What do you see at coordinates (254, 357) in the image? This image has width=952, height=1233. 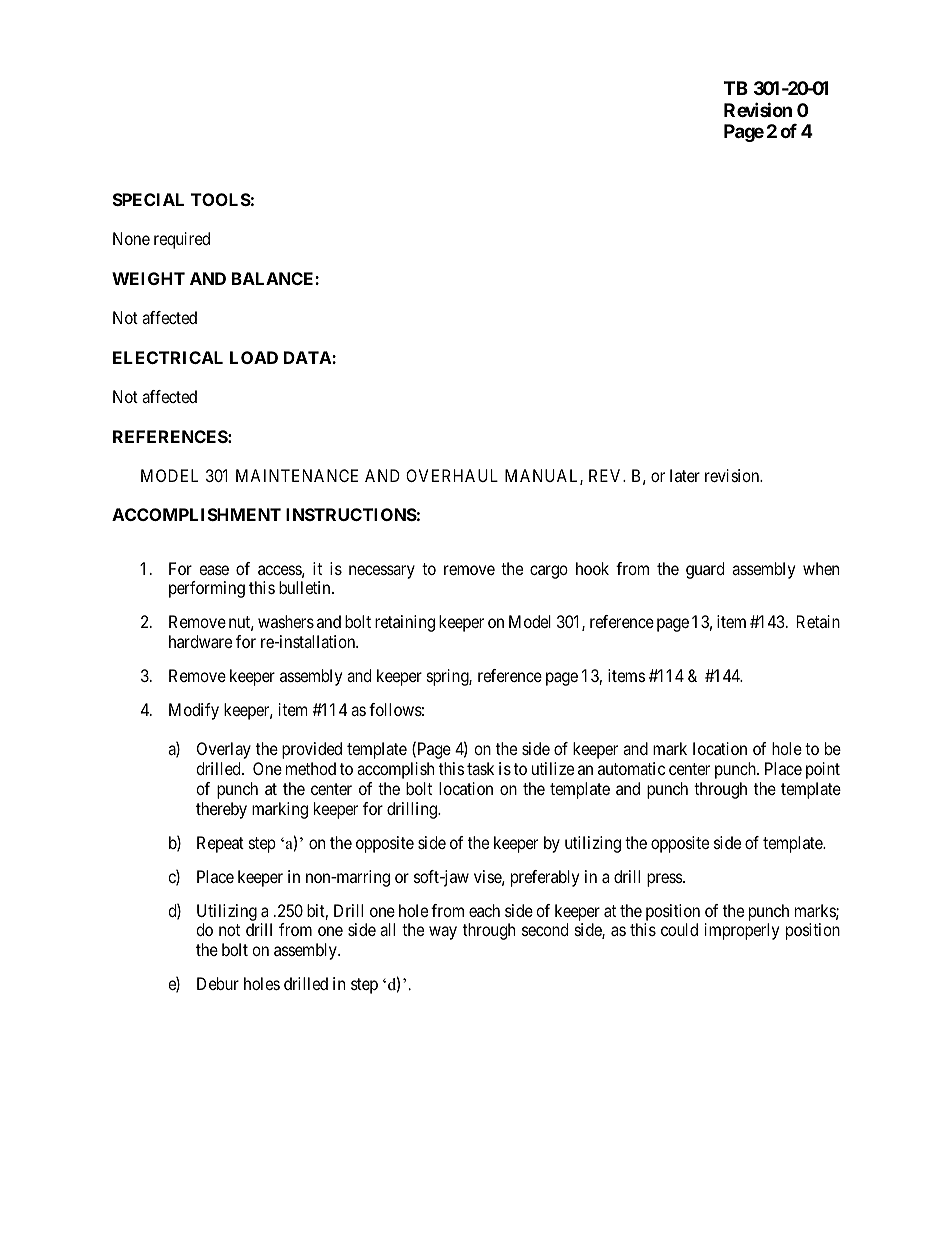 I see `LOAD` at bounding box center [254, 357].
